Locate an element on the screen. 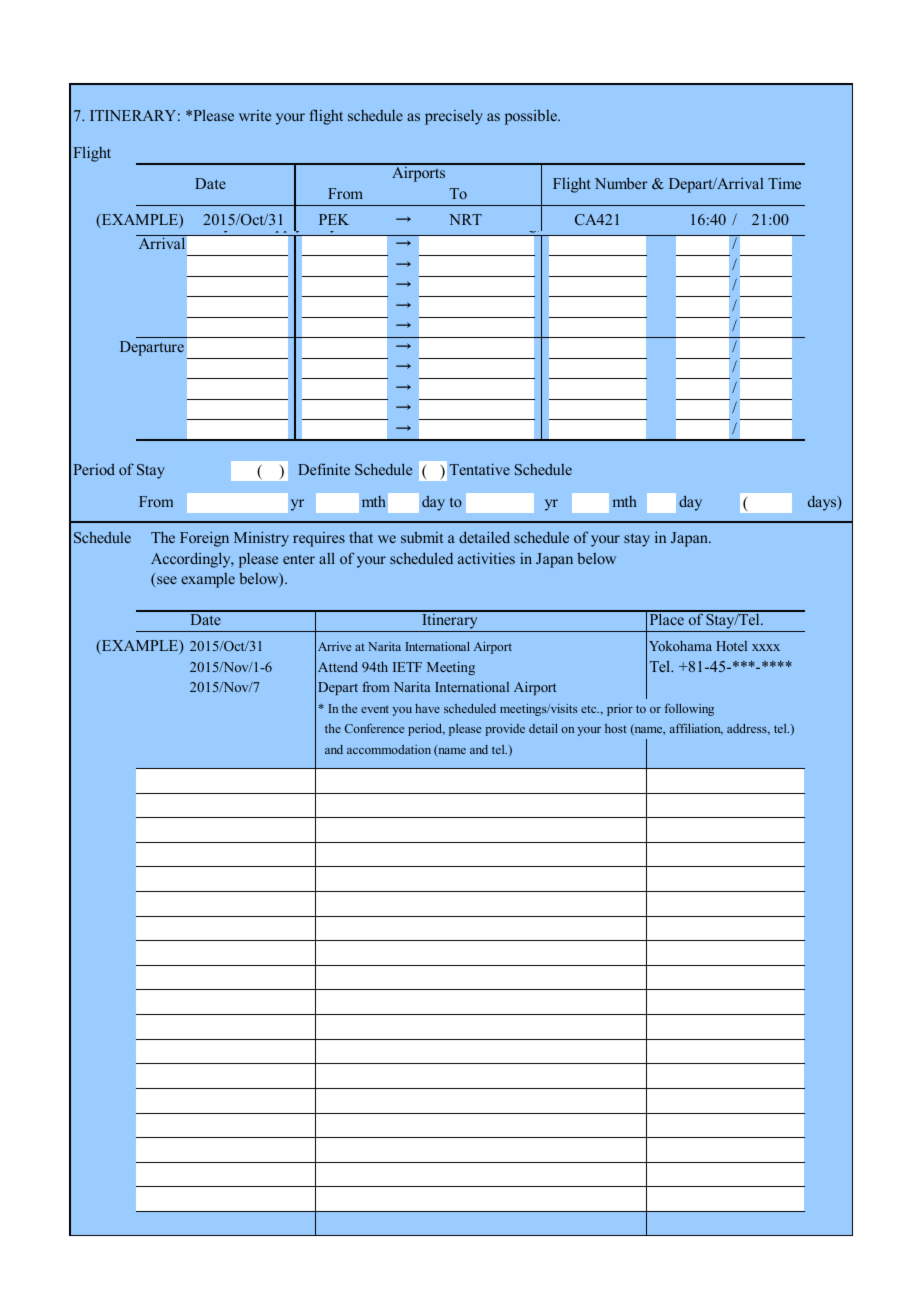  write is located at coordinates (255, 115).
